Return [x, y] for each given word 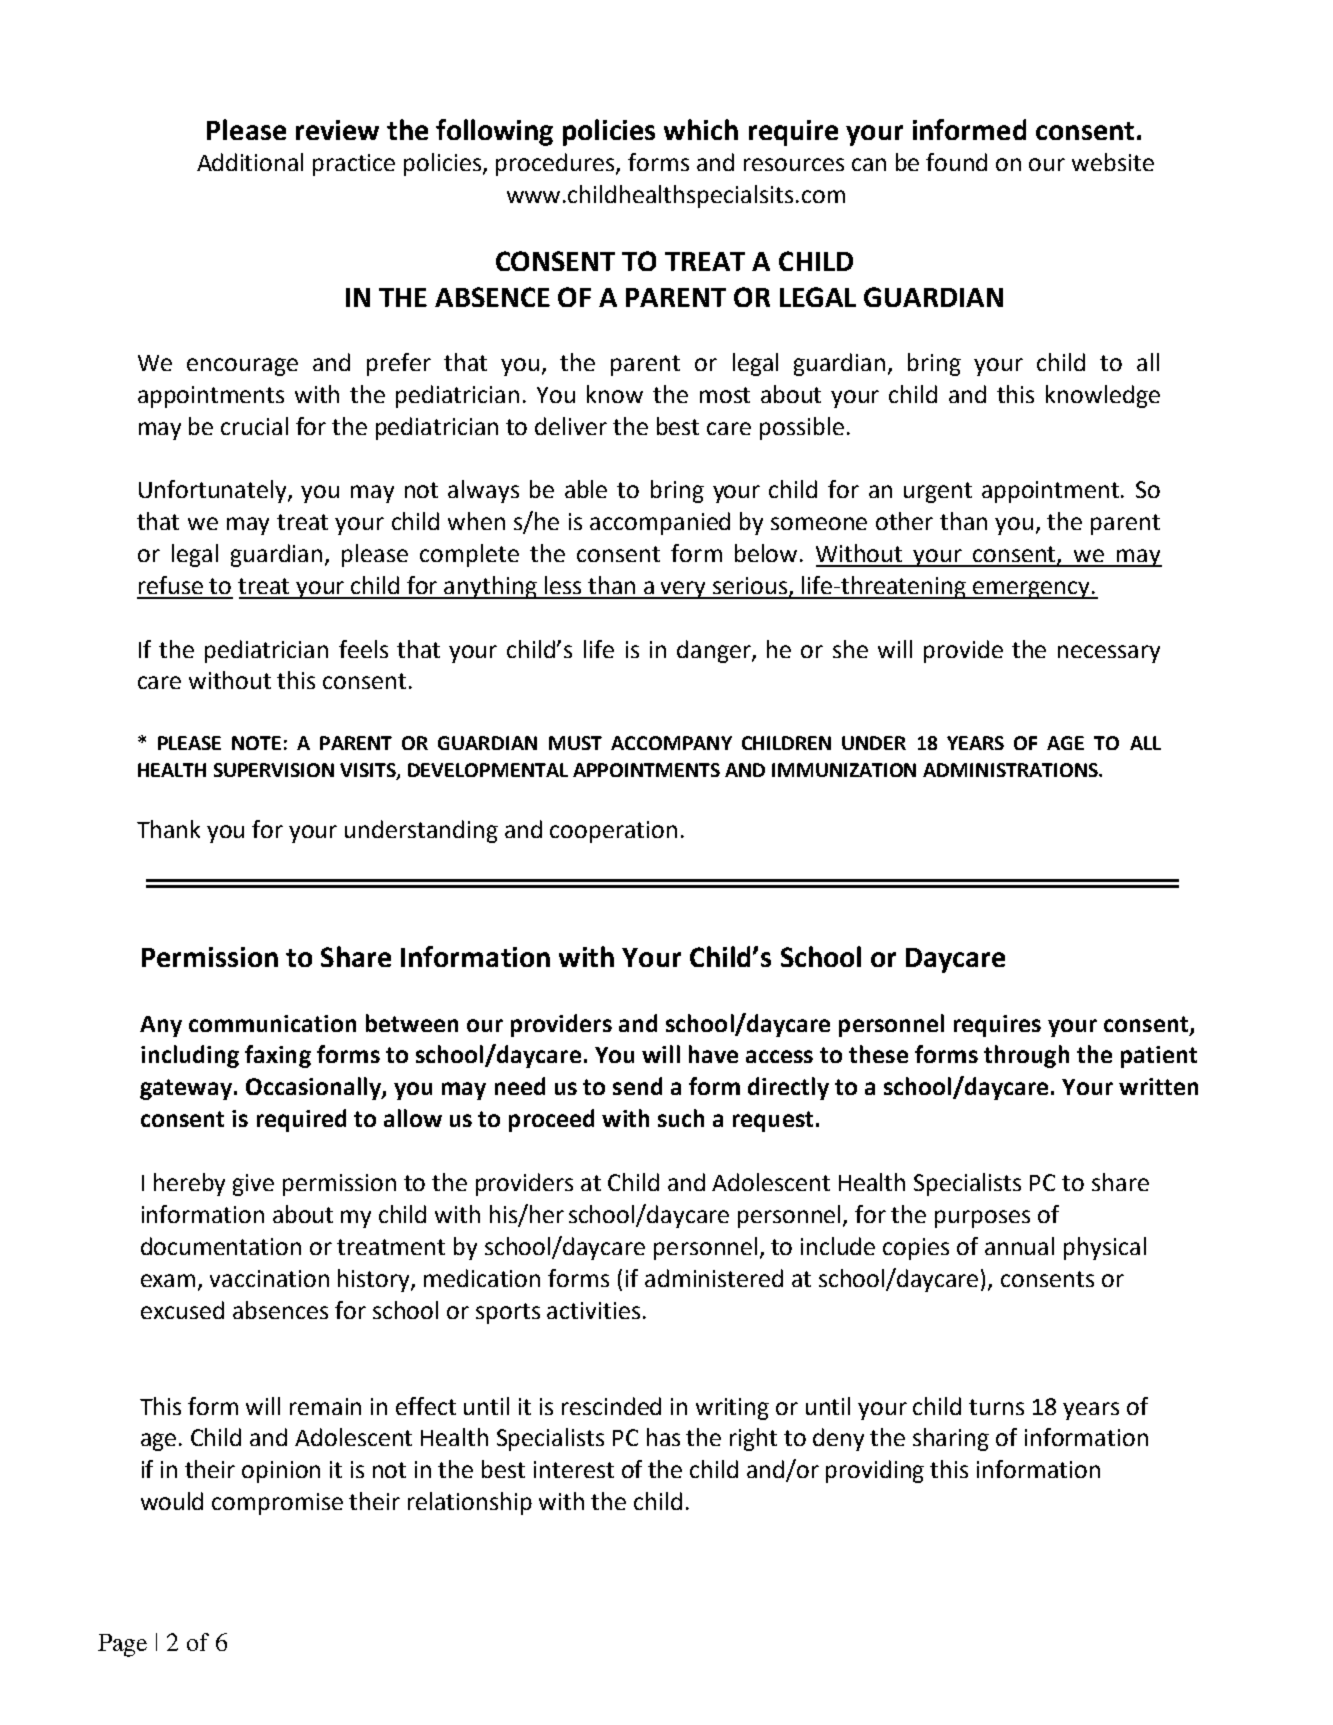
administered [714, 1278]
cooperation [613, 832]
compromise [277, 1504]
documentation [221, 1246]
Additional [250, 162]
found [956, 162]
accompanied [660, 523]
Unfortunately [214, 491]
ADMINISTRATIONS [1011, 770]
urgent [938, 492]
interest [574, 1469]
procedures [556, 164]
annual [1019, 1246]
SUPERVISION [274, 770]
